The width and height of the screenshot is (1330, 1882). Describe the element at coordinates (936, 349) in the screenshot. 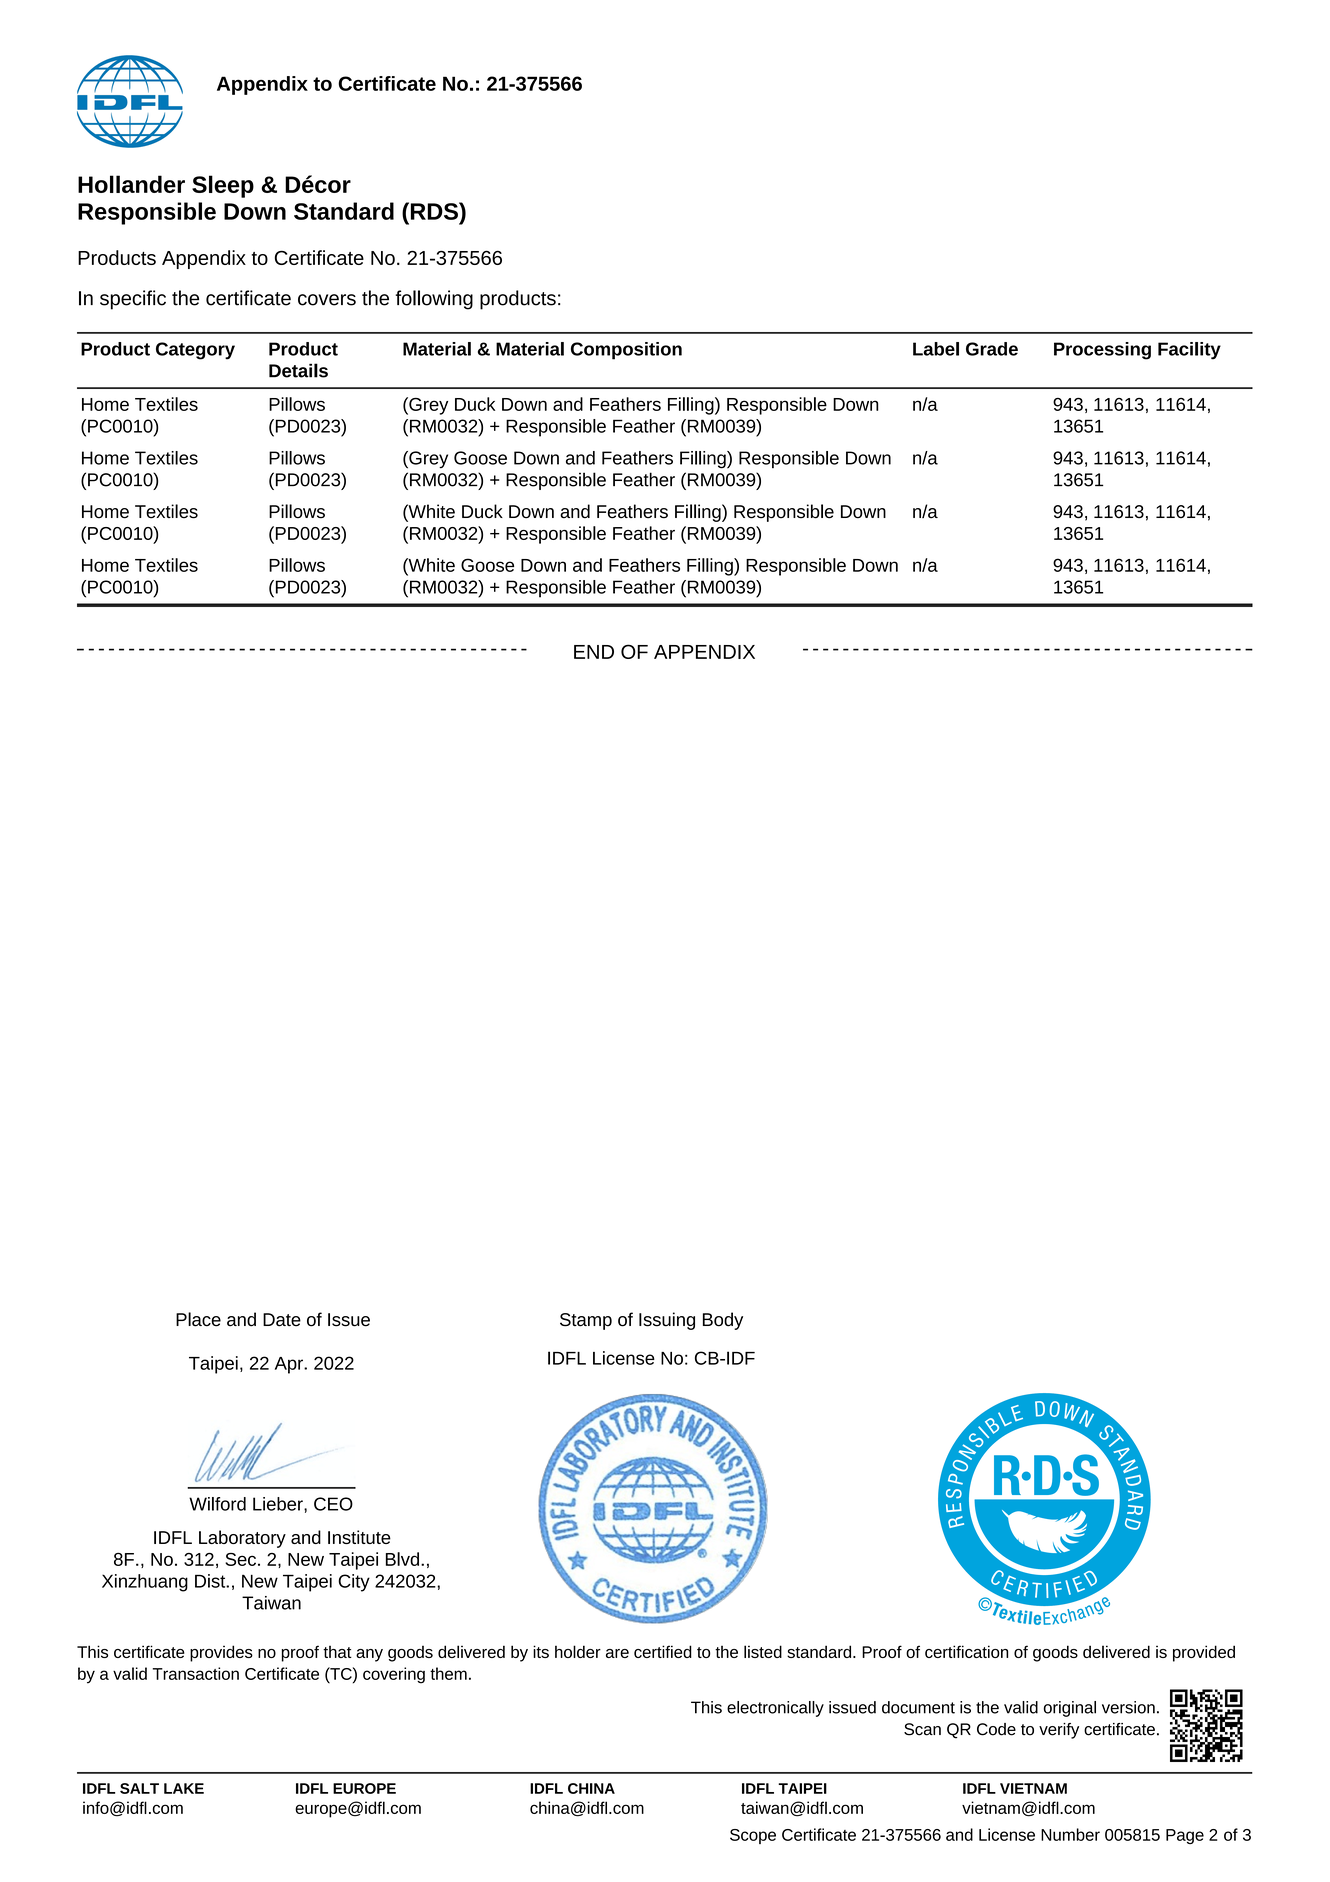

I see `Label` at that location.
